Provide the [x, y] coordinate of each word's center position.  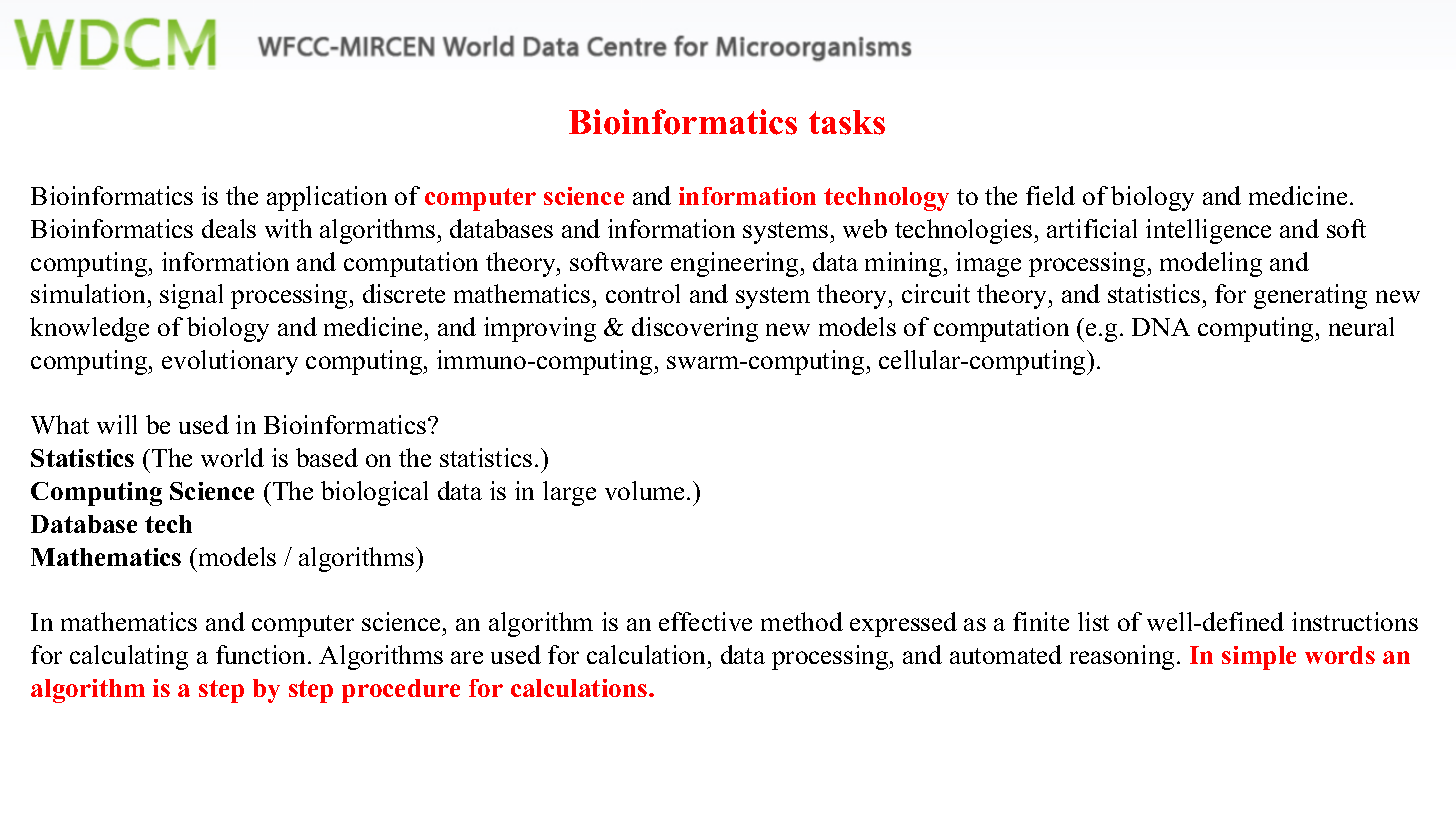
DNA [1161, 327]
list [1093, 621]
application [327, 198]
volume [646, 490]
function [260, 654]
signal [191, 296]
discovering [695, 329]
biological [374, 493]
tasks [847, 122]
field [1050, 195]
